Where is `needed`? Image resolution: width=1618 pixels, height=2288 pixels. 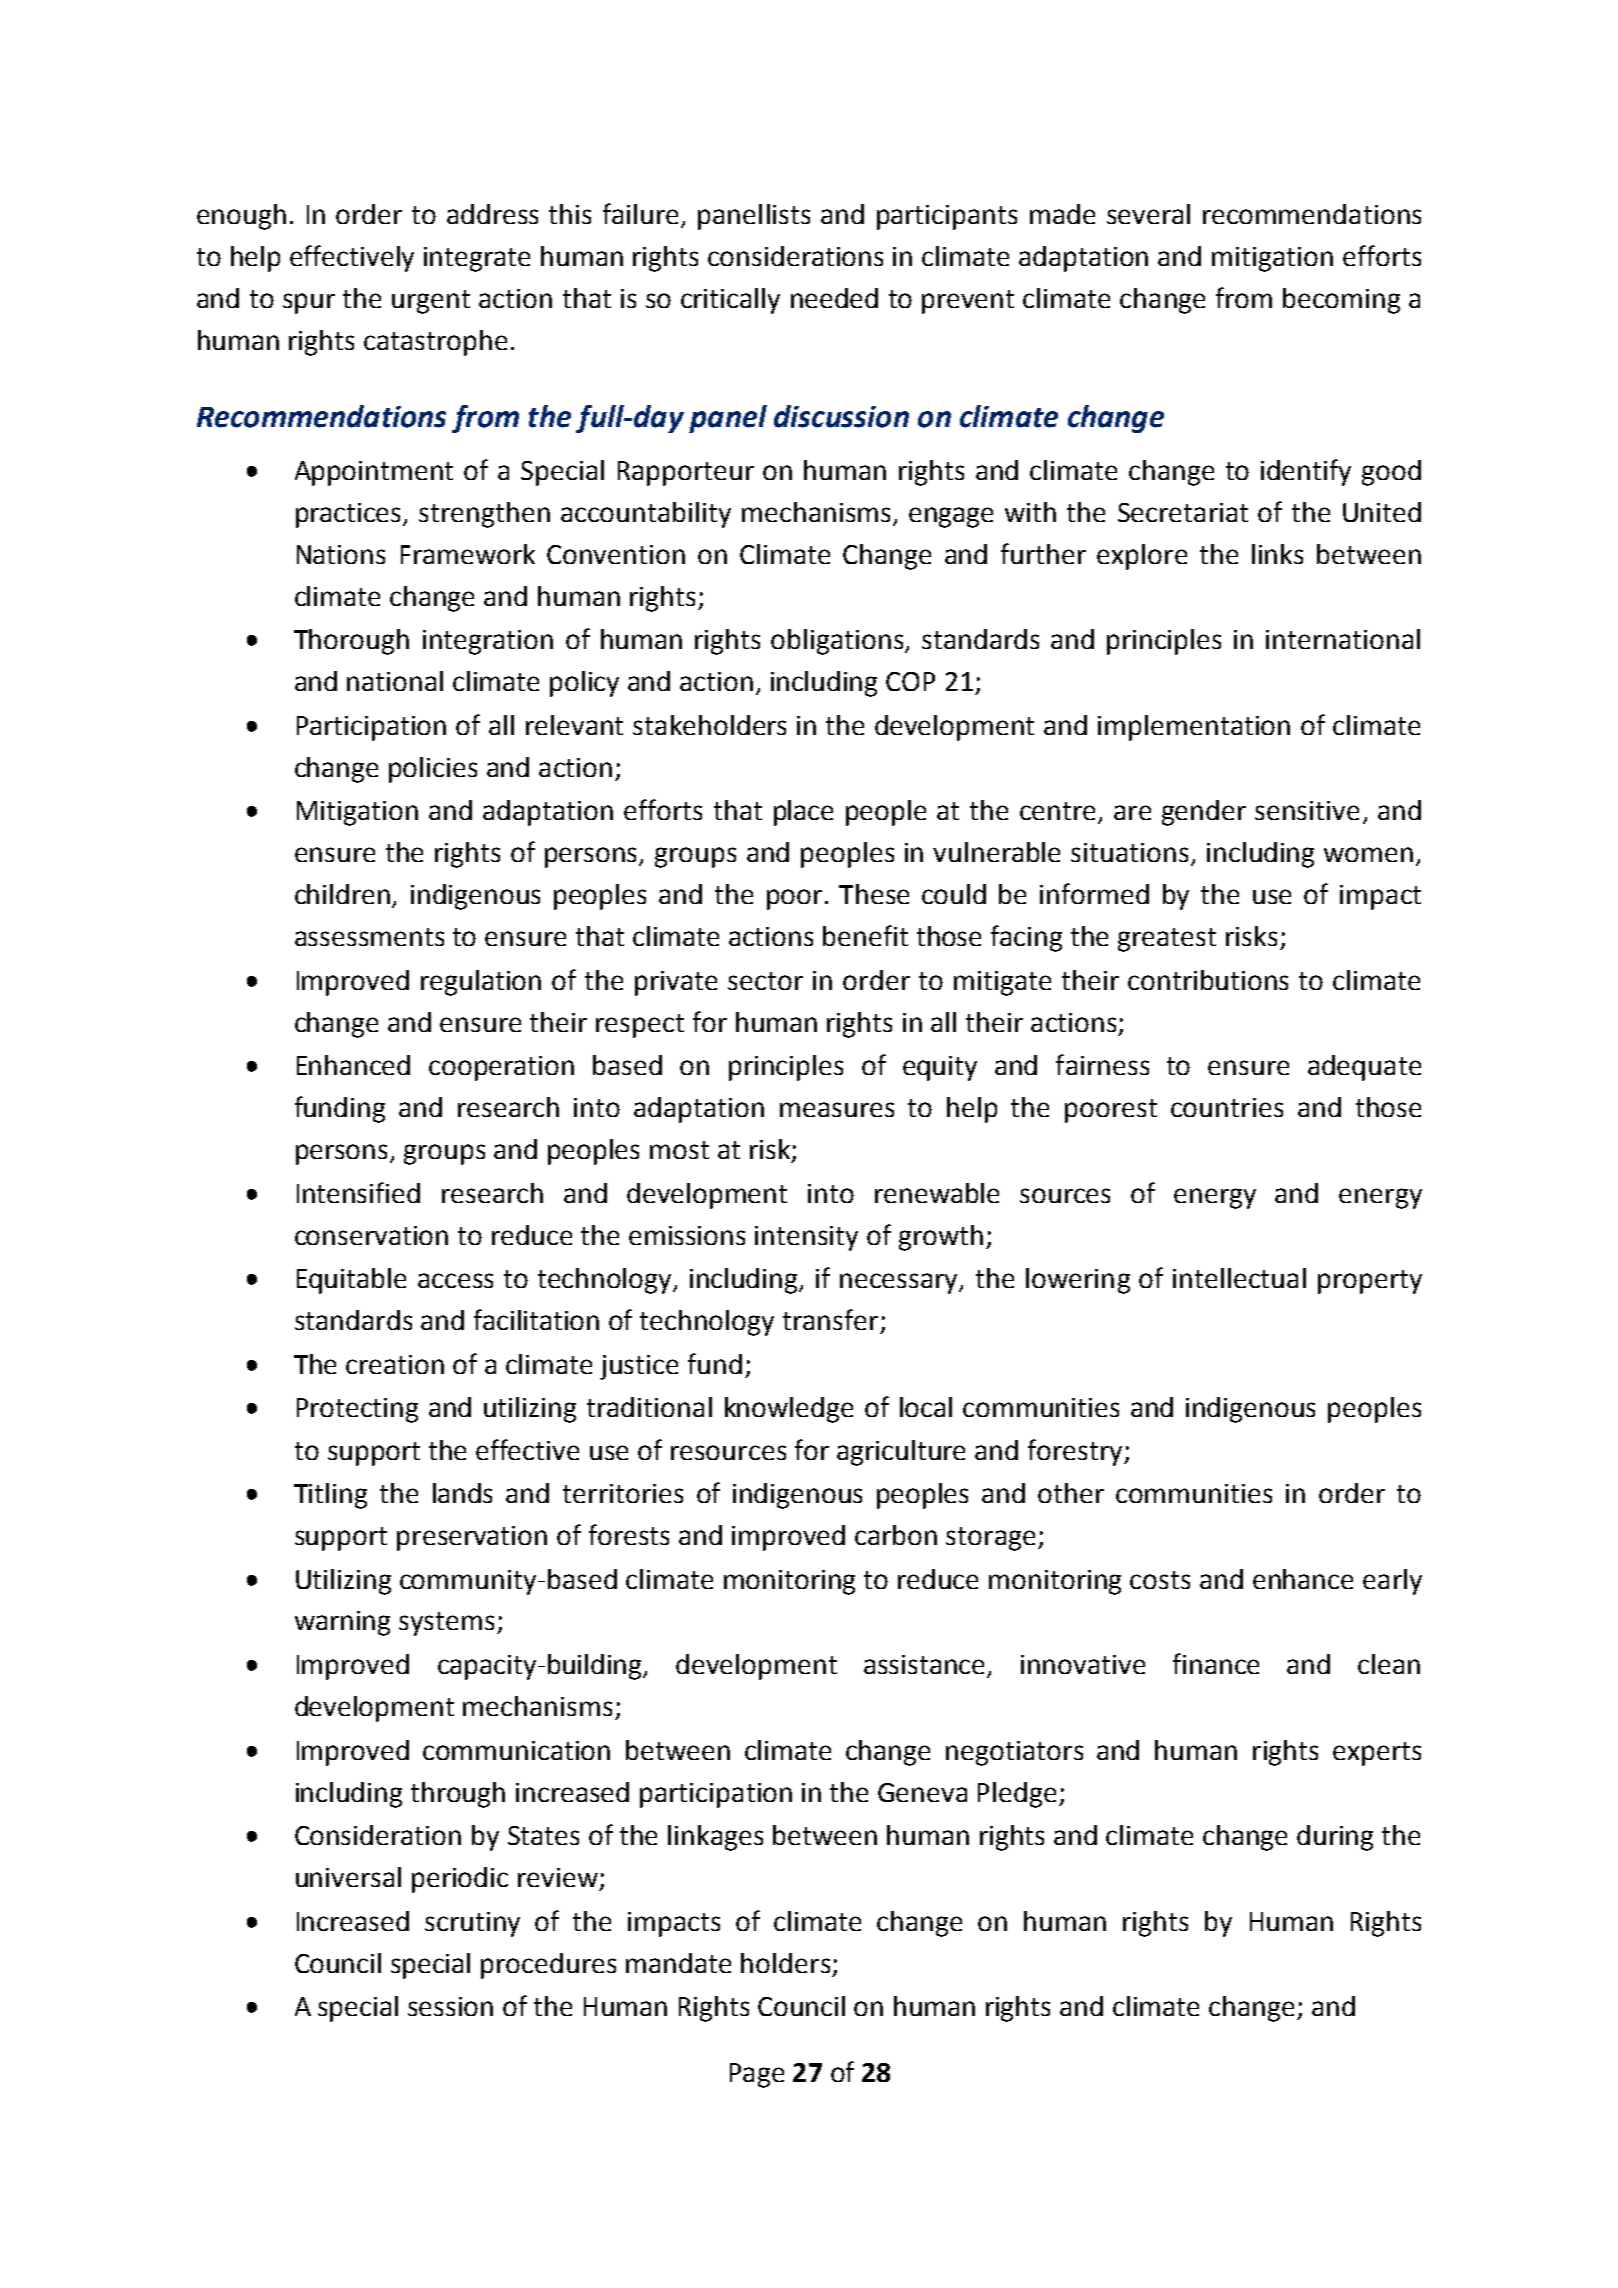 needed is located at coordinates (834, 298).
